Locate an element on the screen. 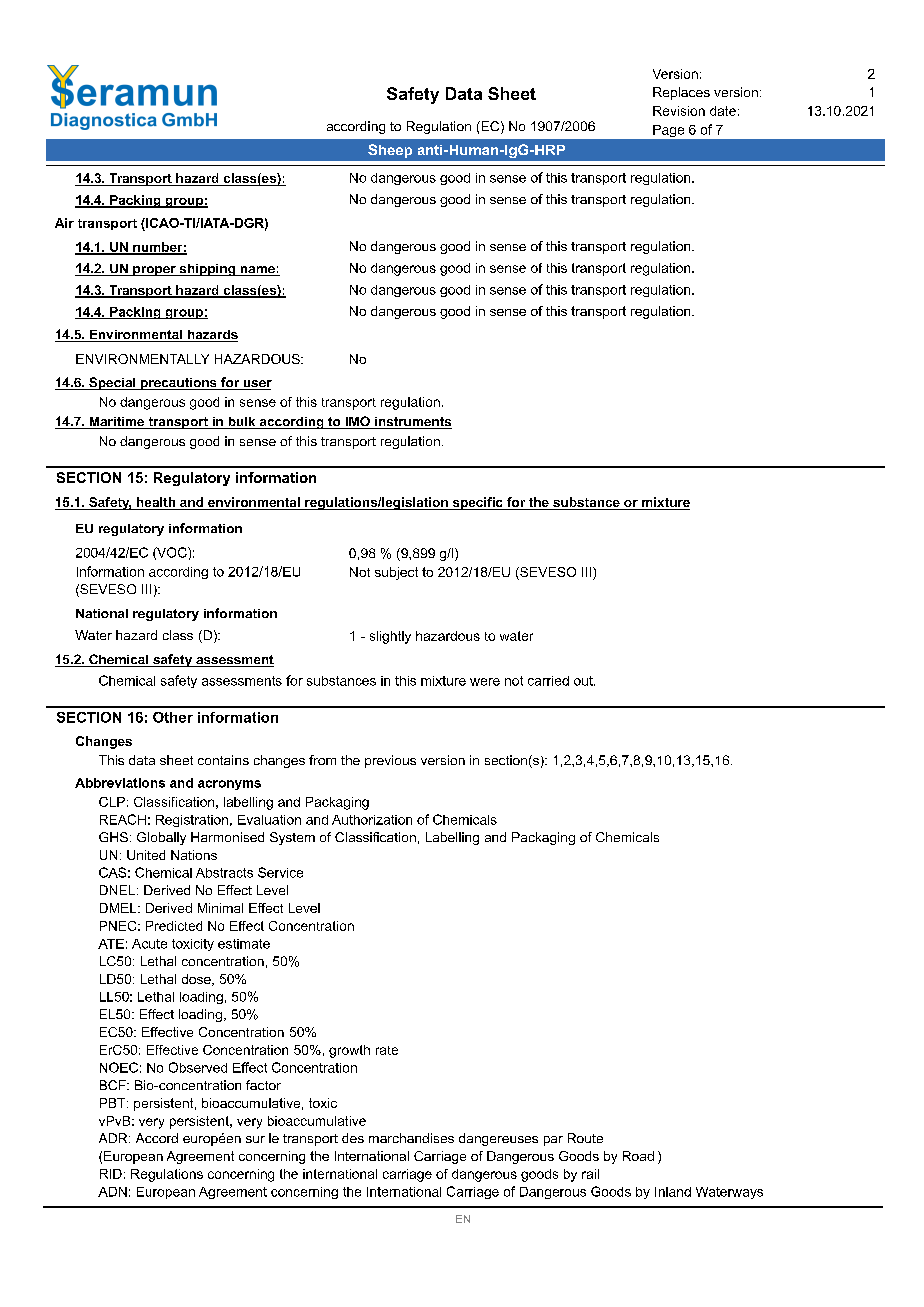 The width and height of the screenshot is (924, 1307). Other is located at coordinates (173, 717).
